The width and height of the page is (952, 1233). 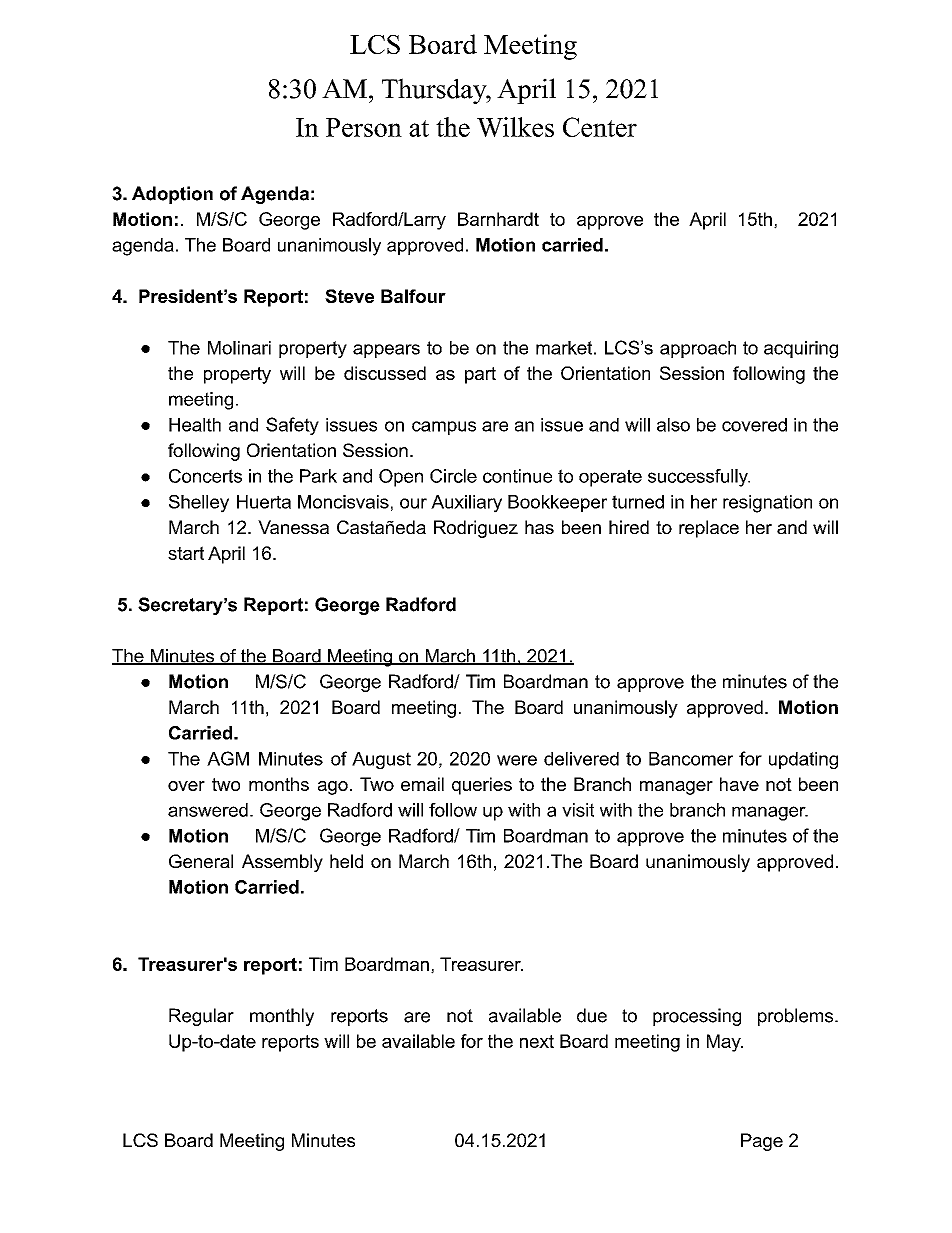 What do you see at coordinates (600, 127) in the page?
I see `Center` at bounding box center [600, 127].
